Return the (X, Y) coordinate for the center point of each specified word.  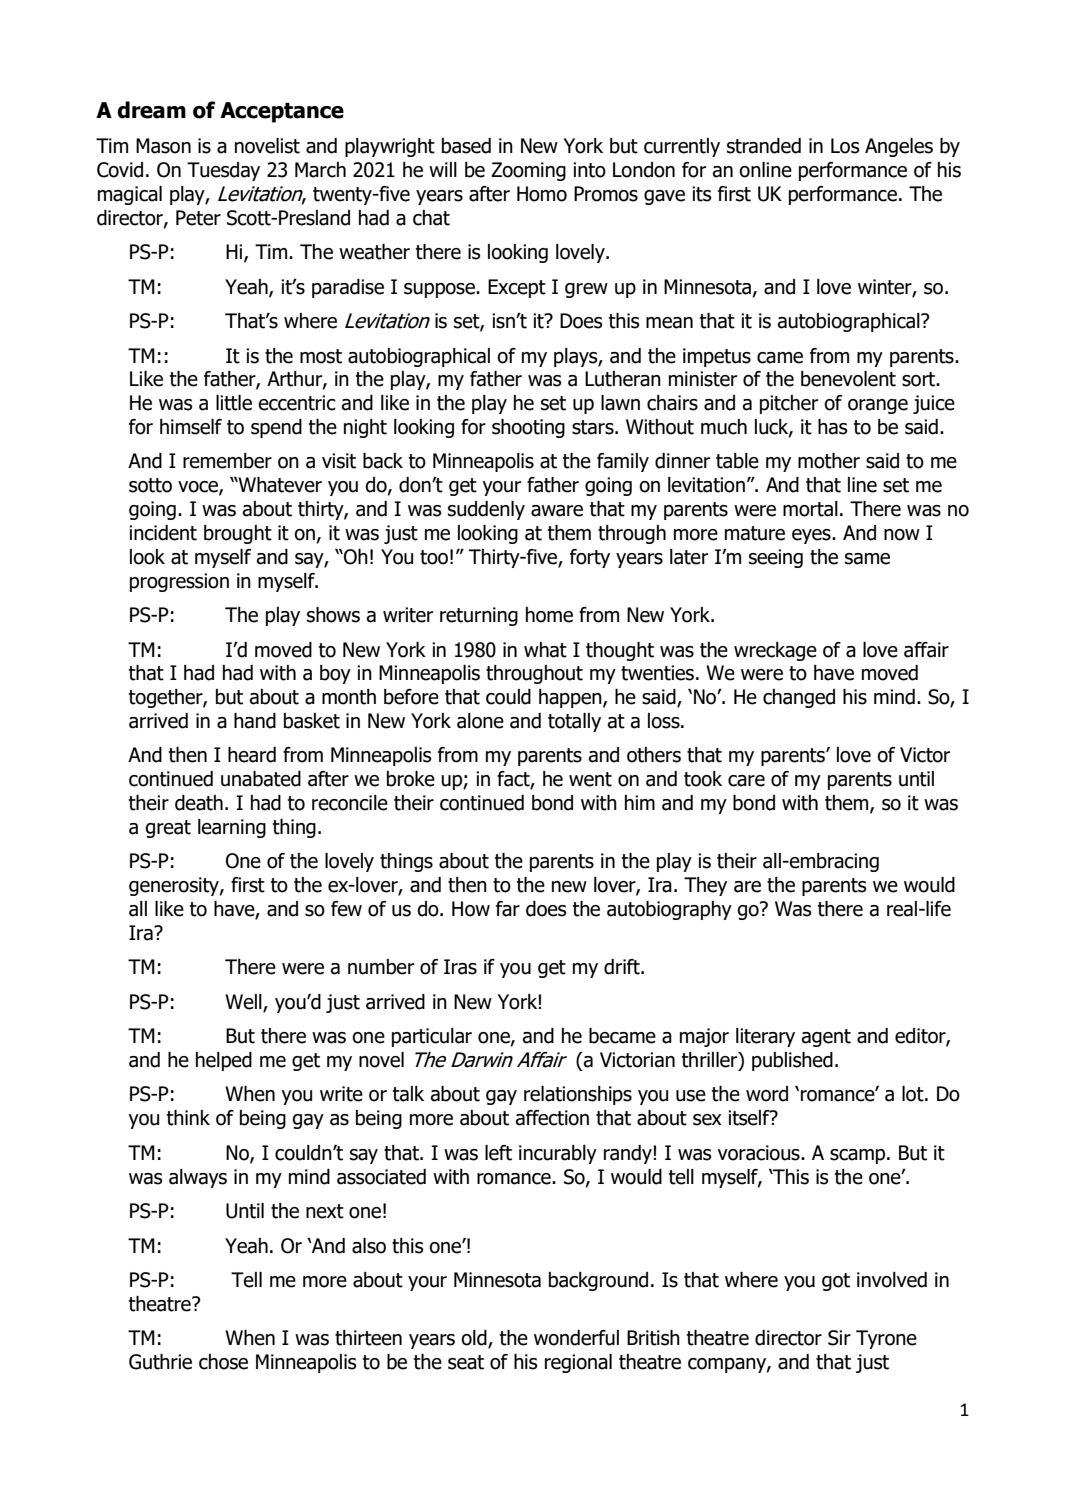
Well (244, 1003)
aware (557, 511)
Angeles (899, 147)
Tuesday (223, 171)
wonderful (576, 1338)
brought (238, 534)
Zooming (528, 171)
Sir (839, 1338)
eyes (812, 536)
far (508, 909)
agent (826, 1038)
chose (223, 1362)
